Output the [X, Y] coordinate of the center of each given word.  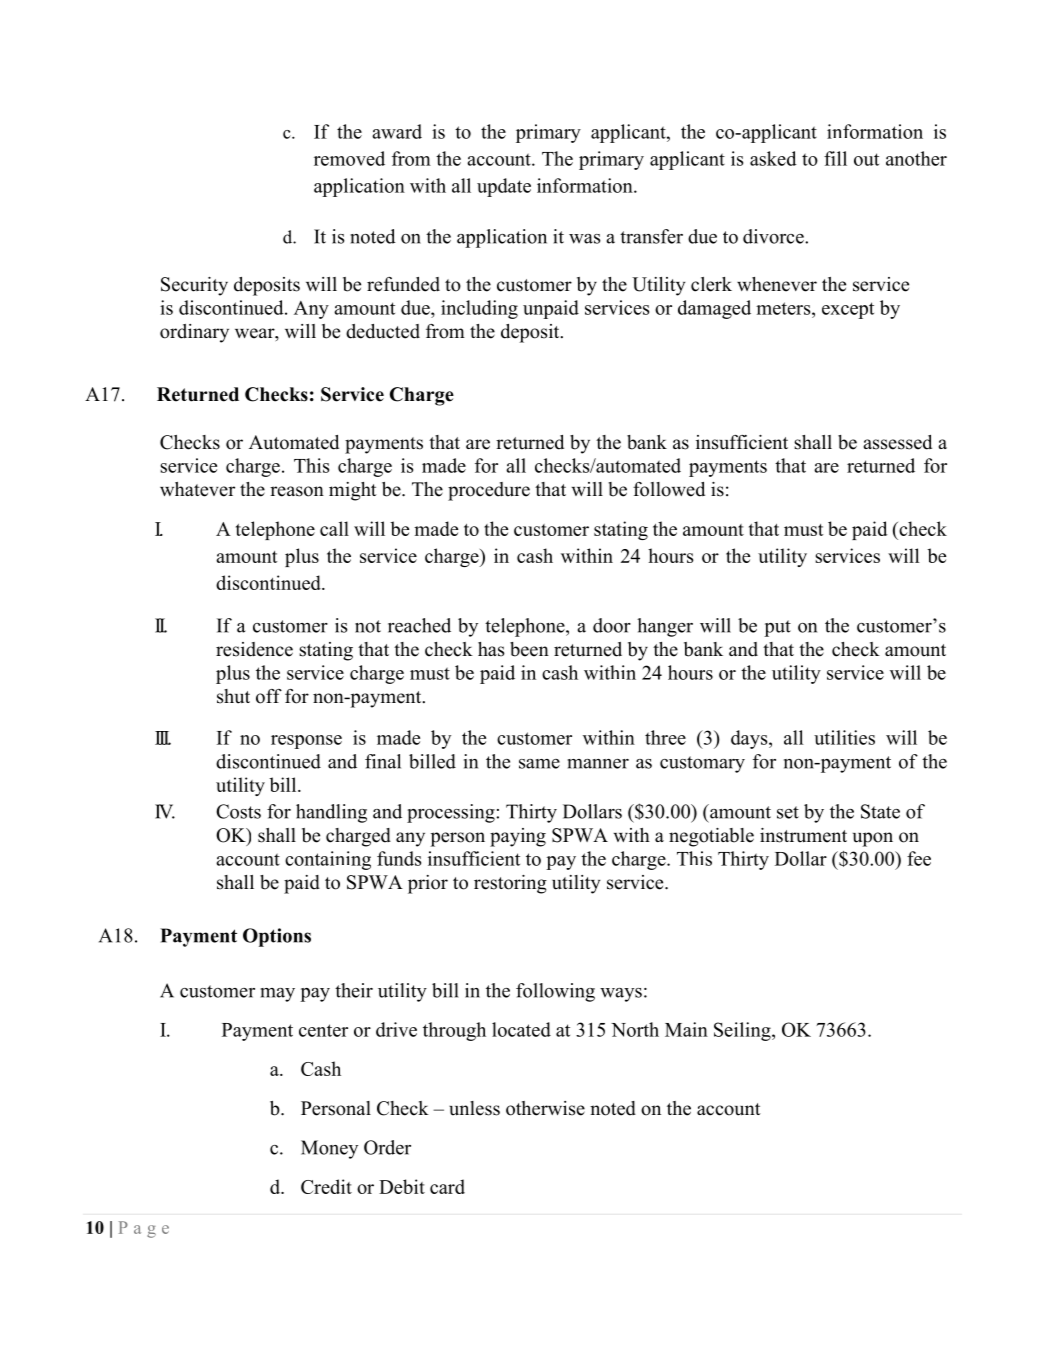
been [529, 649]
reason [297, 491]
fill [835, 158]
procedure [489, 491]
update [504, 187]
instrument [803, 835]
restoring [510, 884]
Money [329, 1149]
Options [277, 937]
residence [254, 649]
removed [349, 158]
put [777, 628]
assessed [897, 442]
